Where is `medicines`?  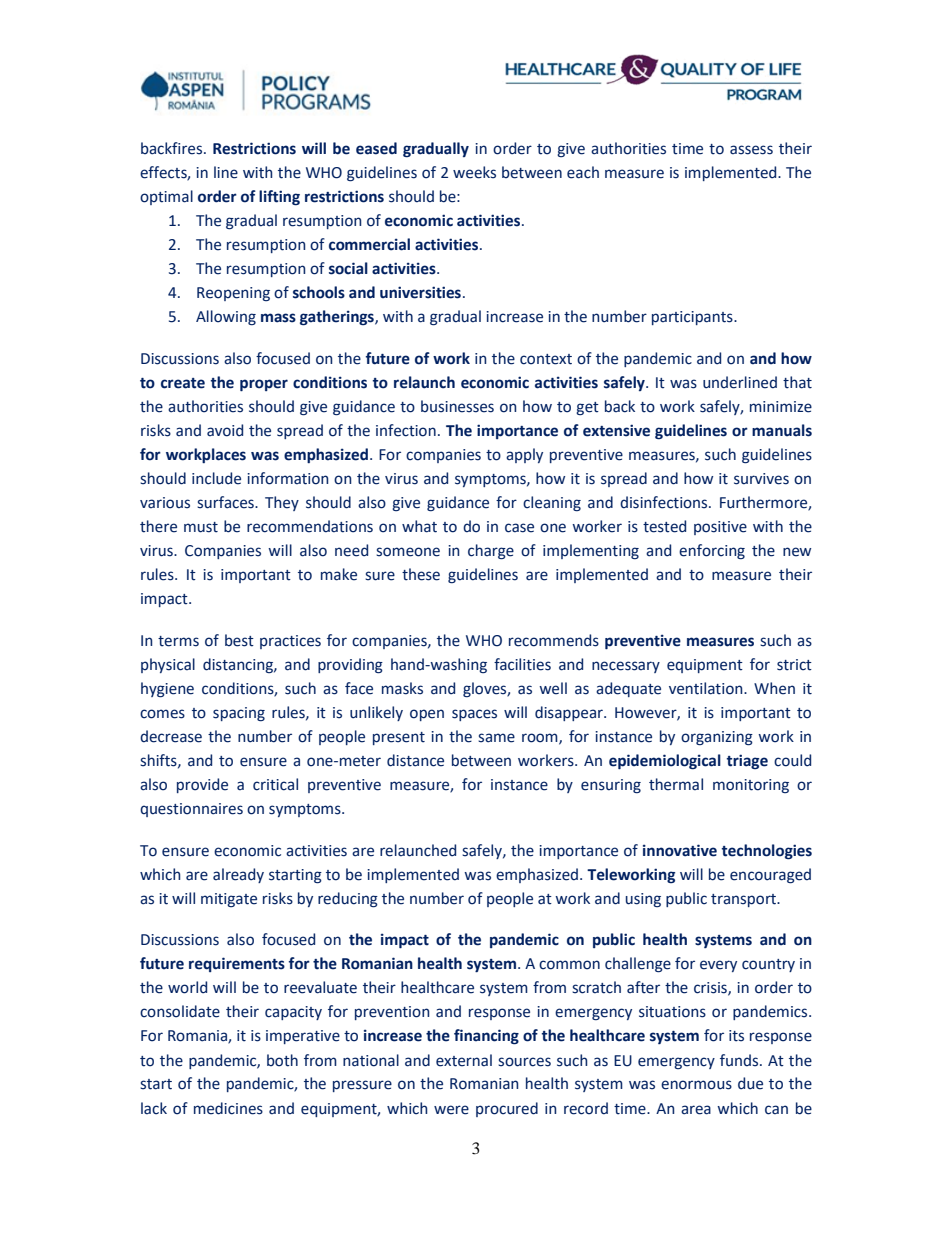
medicines is located at coordinates (228, 1108).
